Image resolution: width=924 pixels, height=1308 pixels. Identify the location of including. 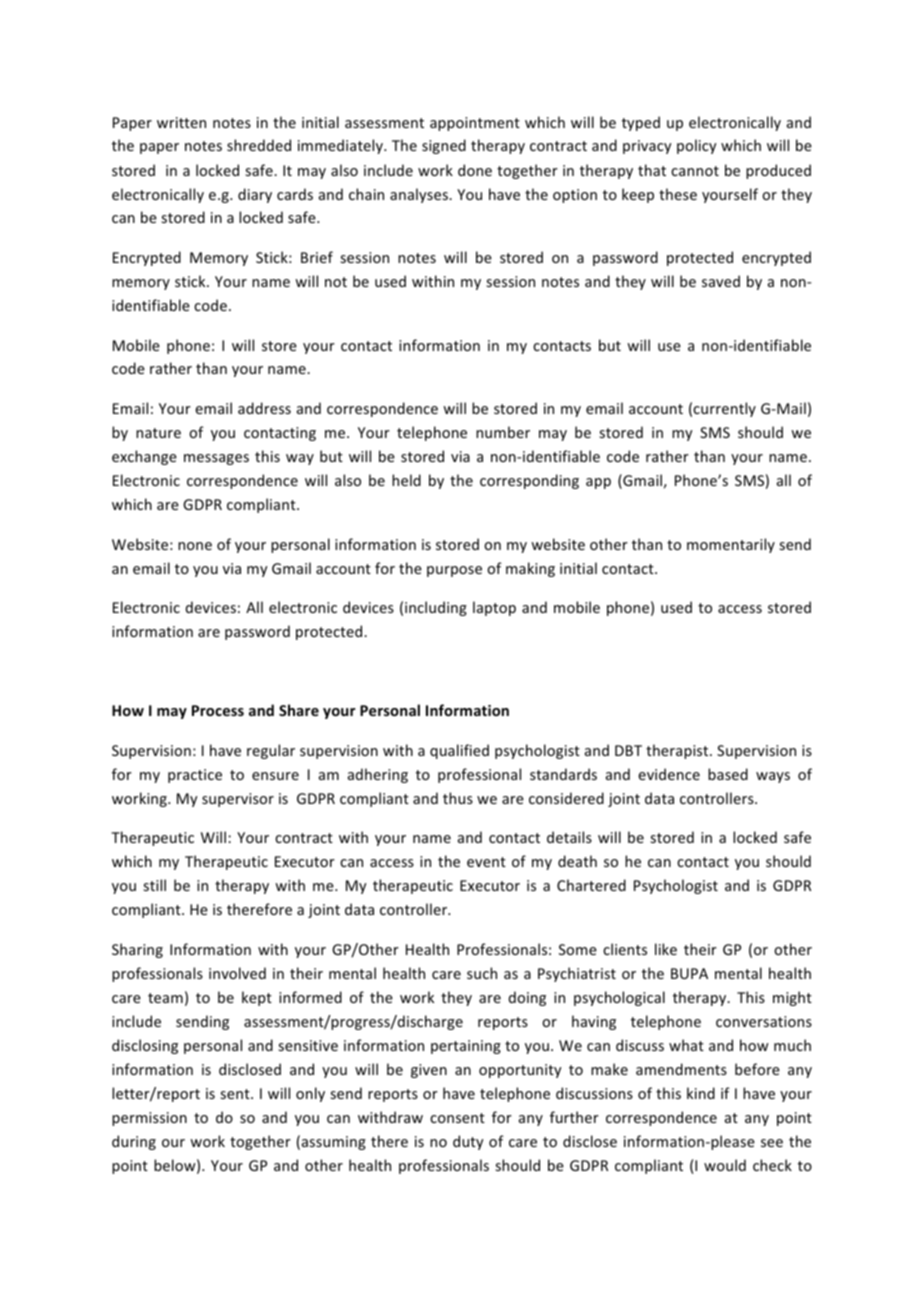
(436, 608).
